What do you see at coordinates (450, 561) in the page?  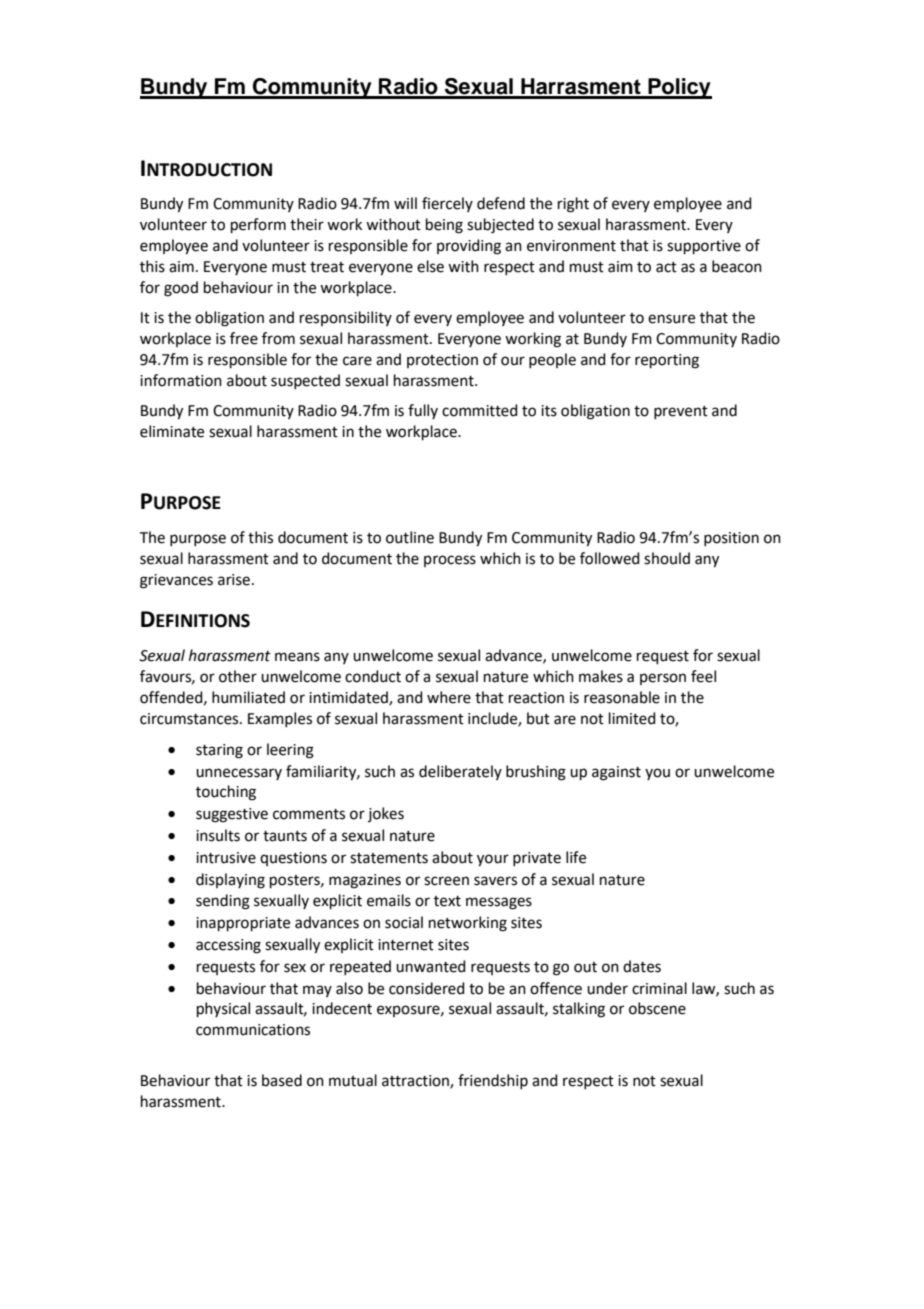 I see `process` at bounding box center [450, 561].
